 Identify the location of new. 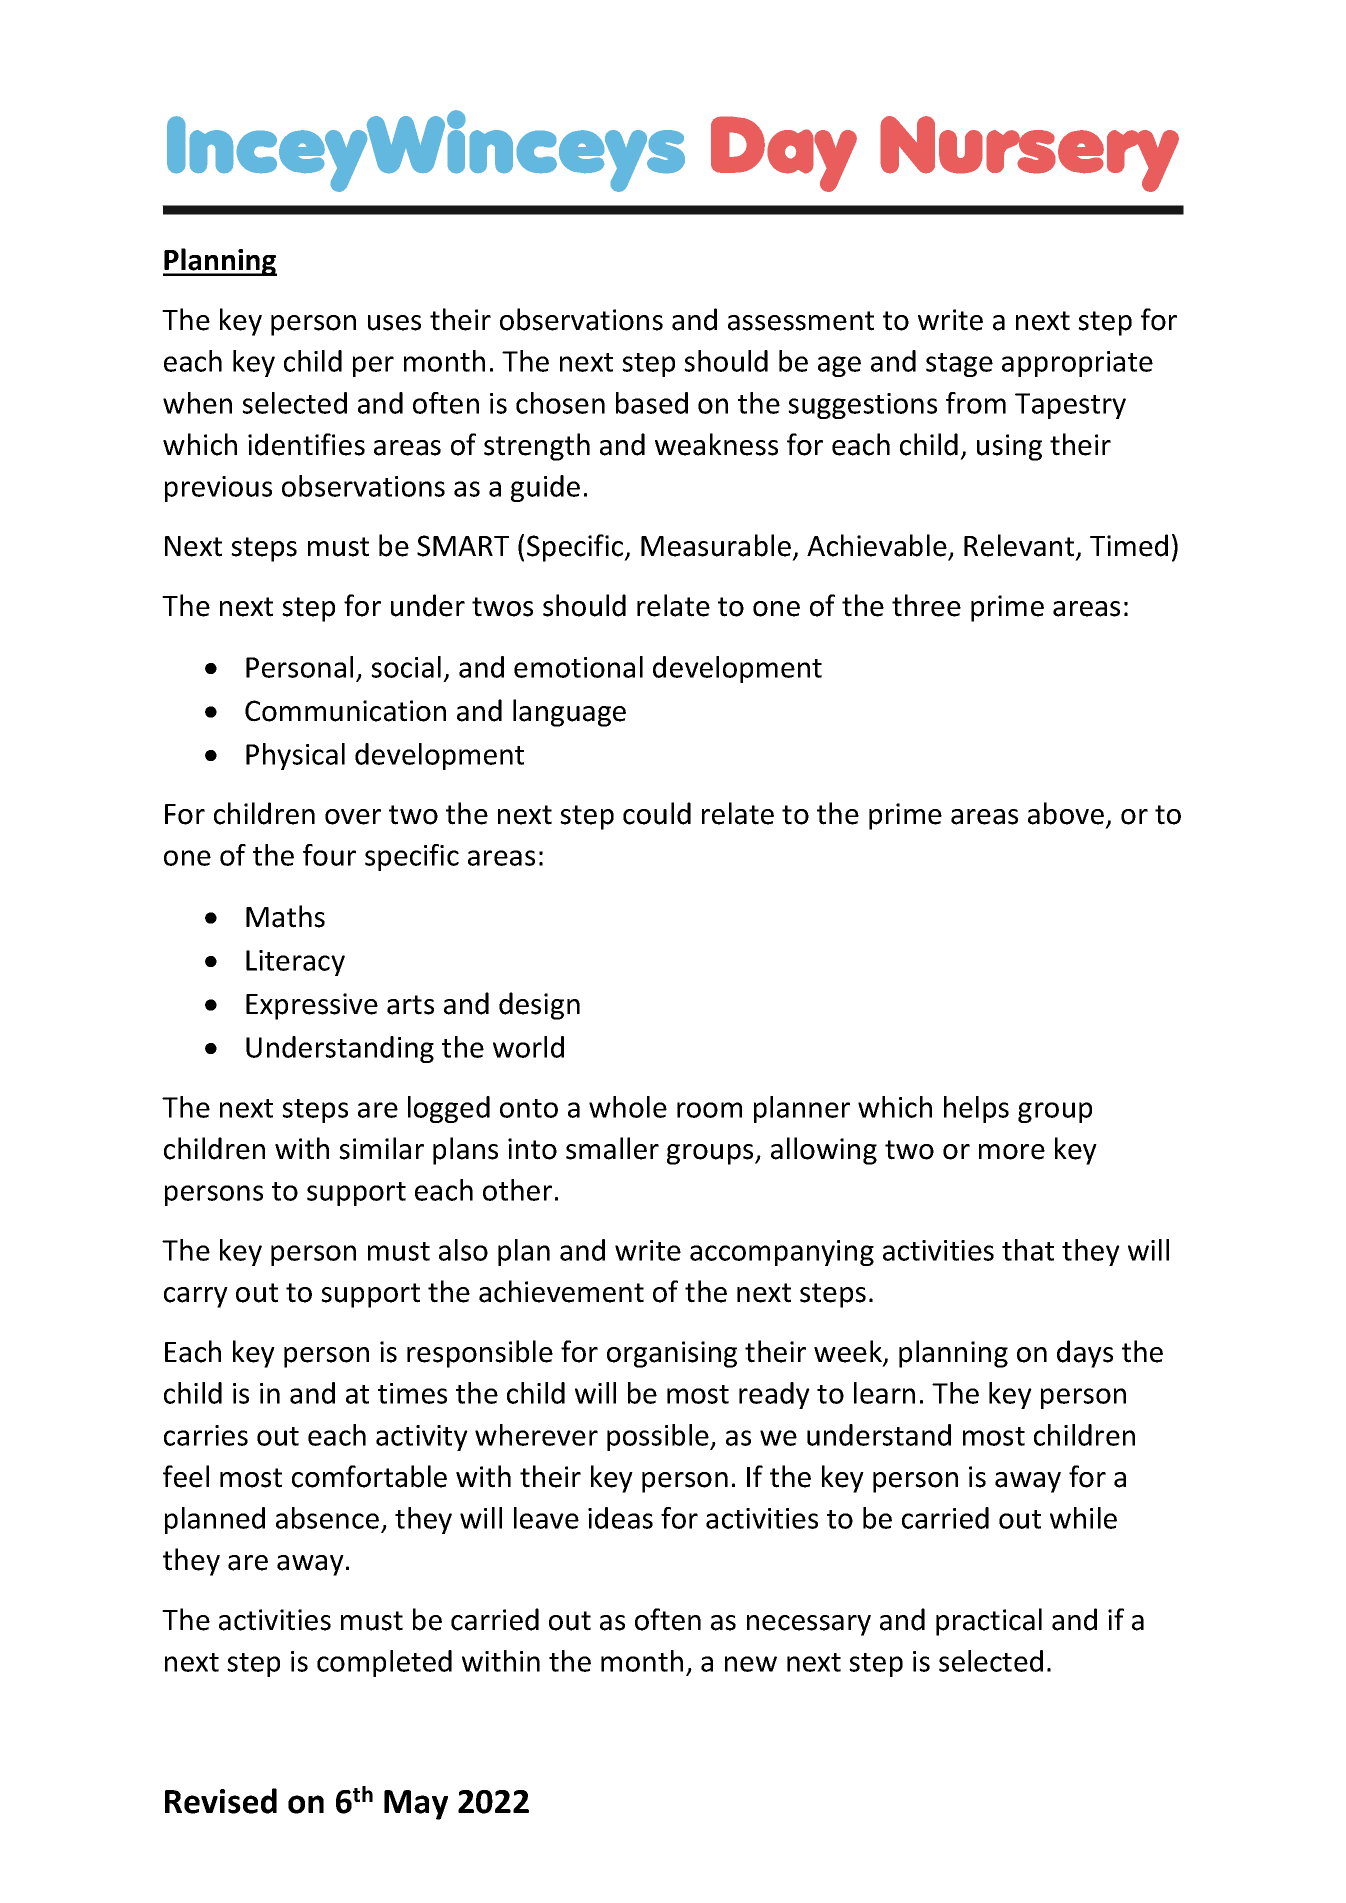
(751, 1664).
